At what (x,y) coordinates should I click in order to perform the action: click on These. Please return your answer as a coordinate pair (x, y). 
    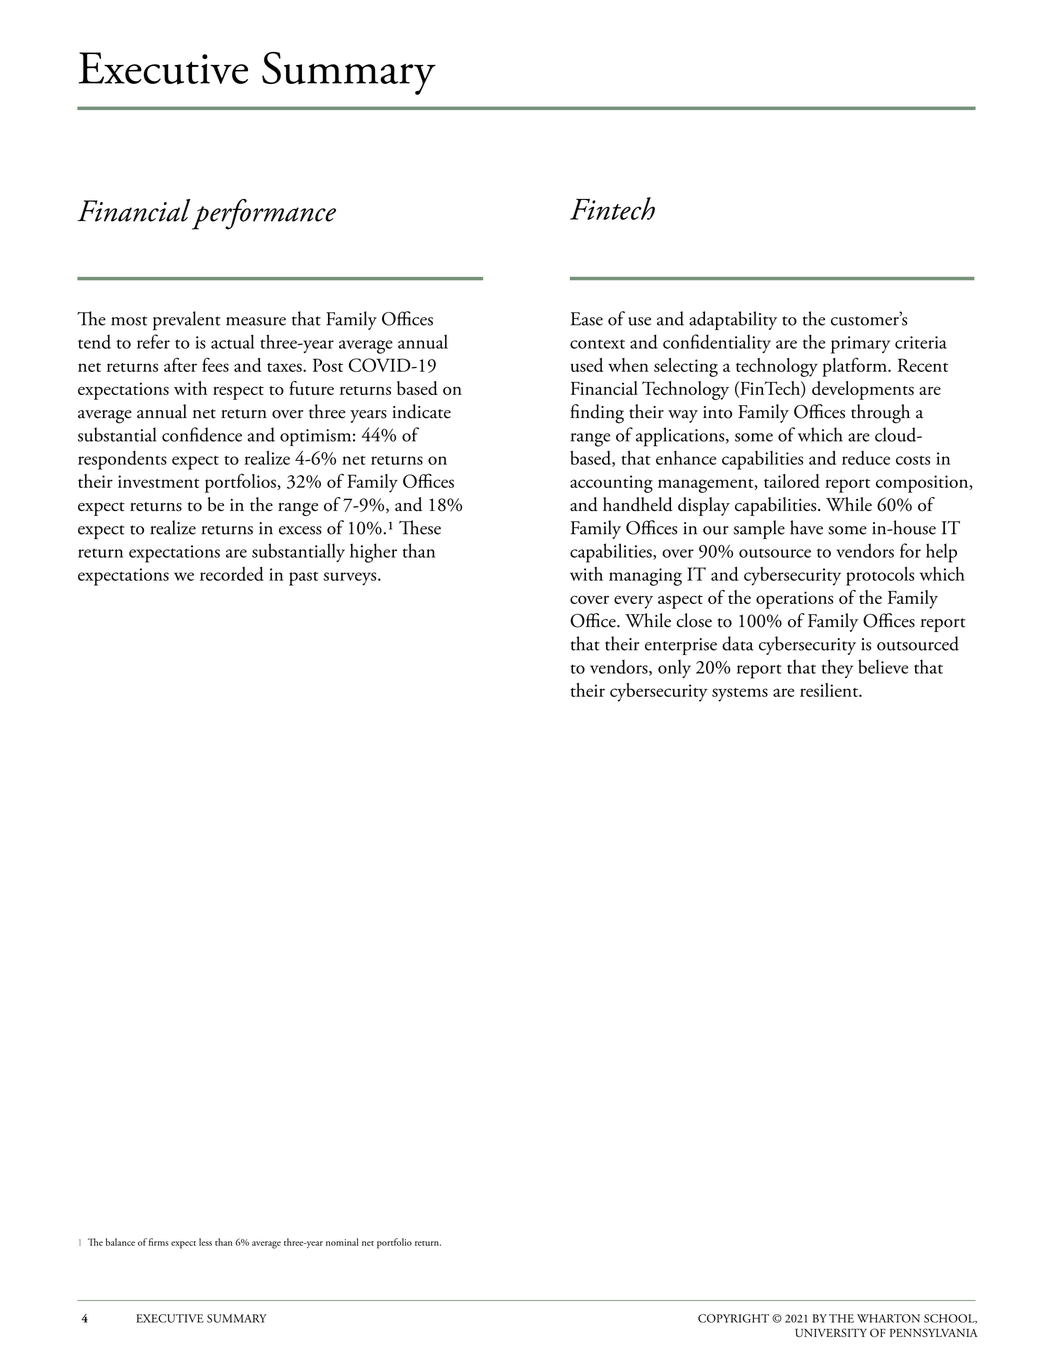
    Looking at the image, I should click on (420, 527).
